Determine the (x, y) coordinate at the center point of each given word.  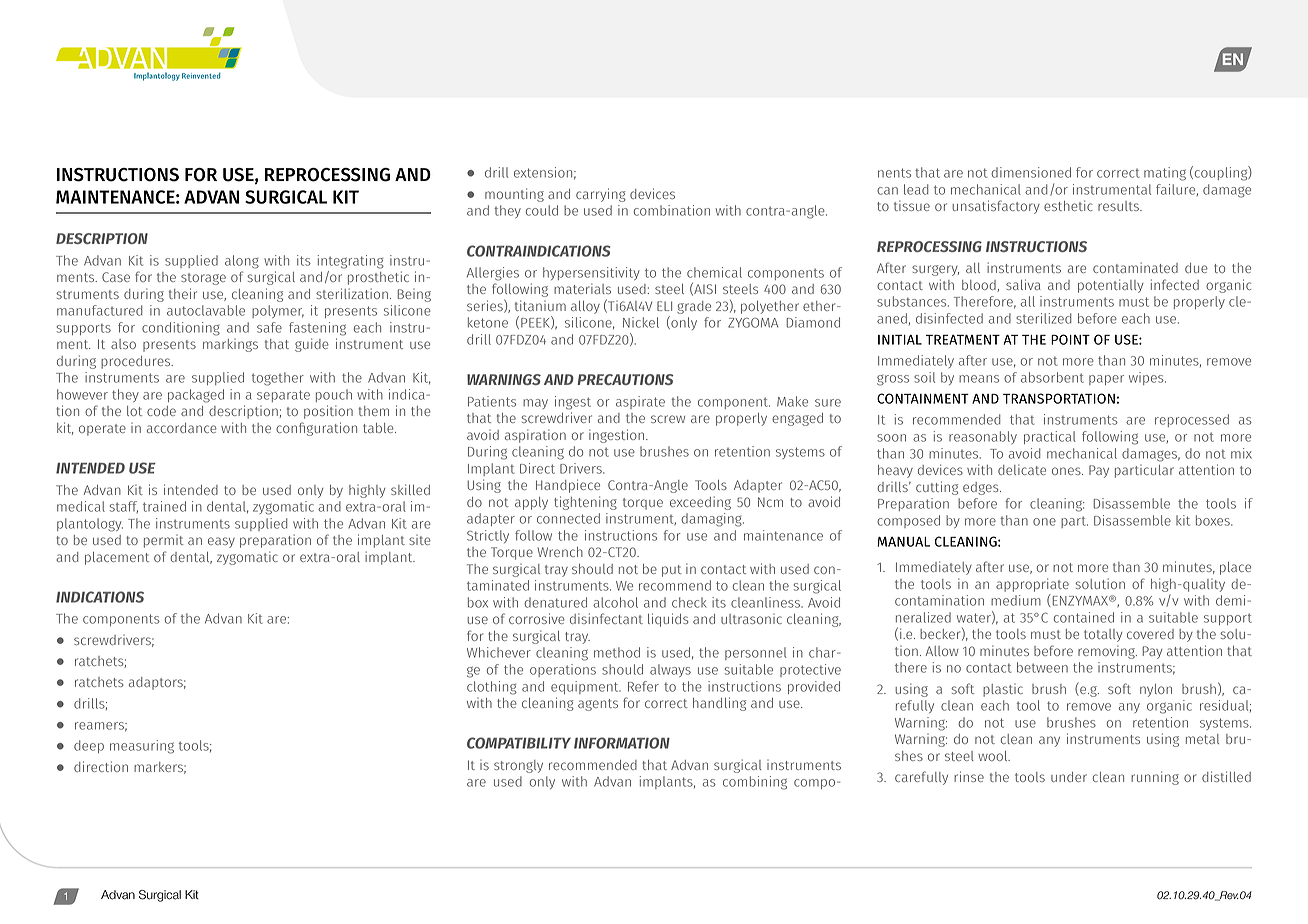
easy (221, 542)
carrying (601, 195)
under (1069, 777)
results (1119, 206)
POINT (1070, 339)
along (242, 262)
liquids (668, 620)
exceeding (700, 503)
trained (164, 506)
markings (230, 345)
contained (1084, 617)
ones (1067, 471)
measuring (142, 747)
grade (694, 307)
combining (755, 783)
